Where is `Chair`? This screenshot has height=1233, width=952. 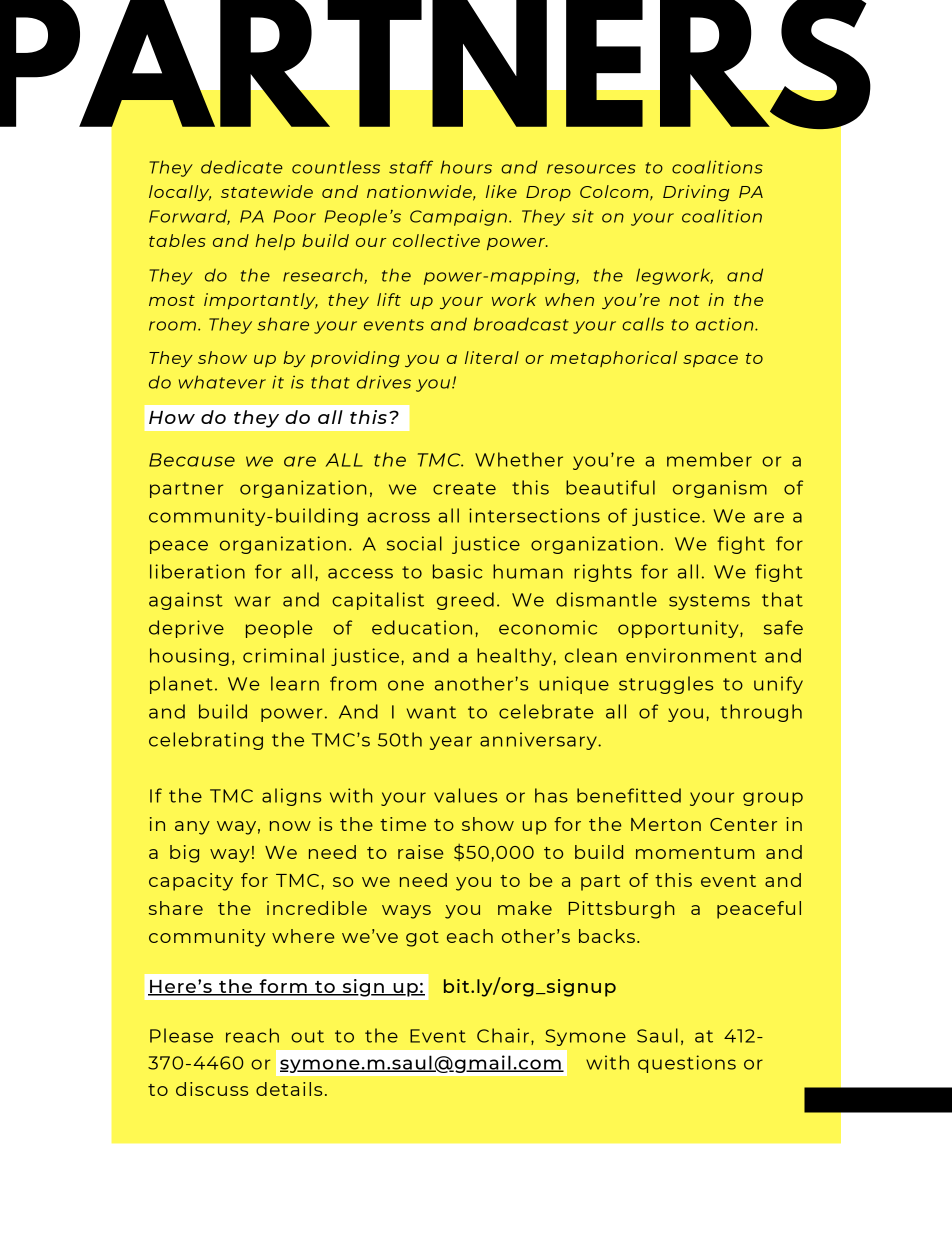 Chair is located at coordinates (503, 1035).
